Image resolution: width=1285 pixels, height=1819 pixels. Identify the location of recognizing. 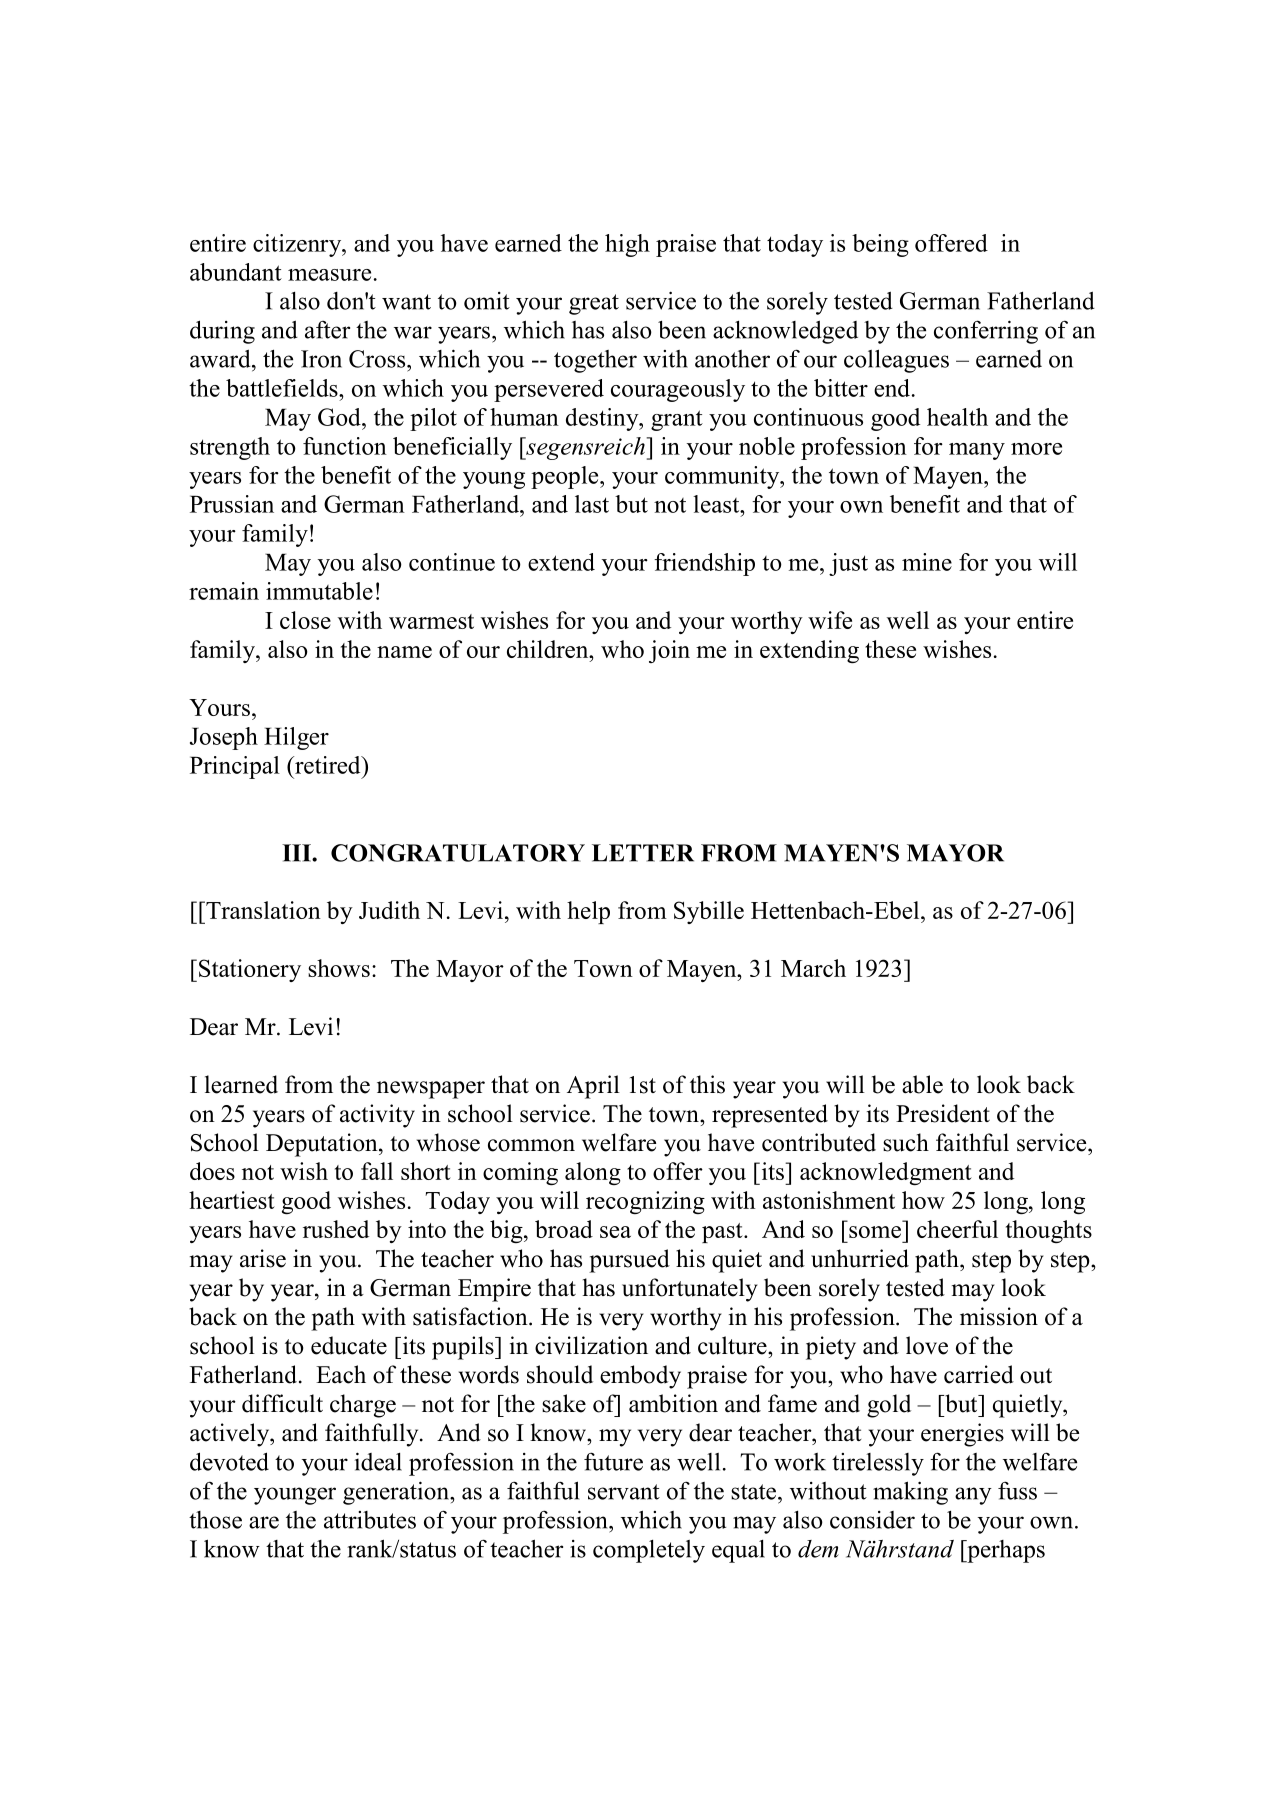
(645, 1202).
